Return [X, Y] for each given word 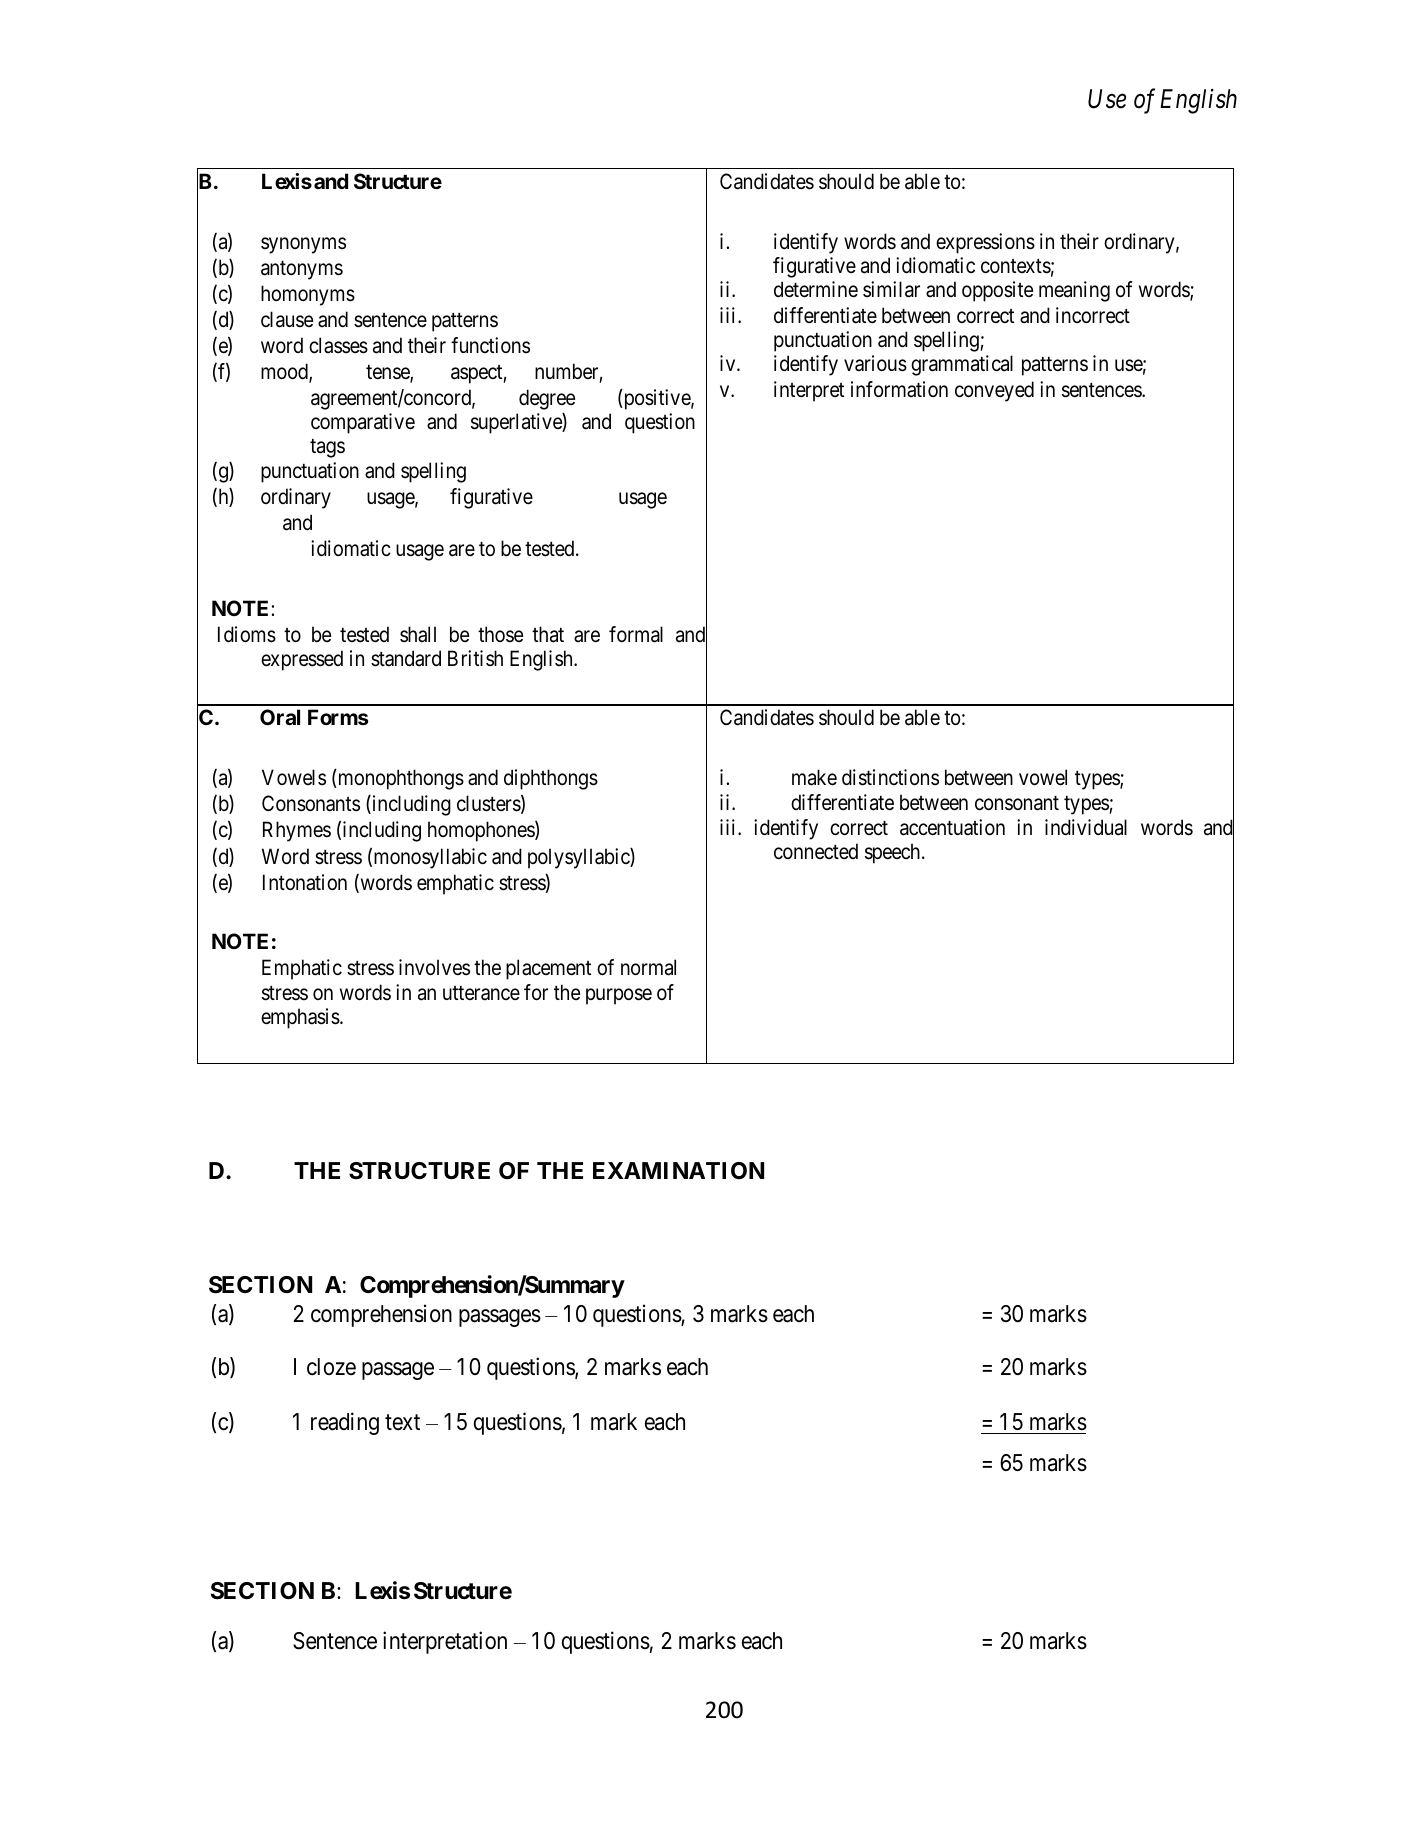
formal [636, 634]
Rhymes [297, 831]
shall [418, 634]
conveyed [994, 391]
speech [894, 853]
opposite [997, 291]
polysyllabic [579, 858]
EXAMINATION [678, 1170]
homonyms [308, 295]
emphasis [301, 1018]
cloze [331, 1367]
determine [816, 289]
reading [345, 1423]
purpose [619, 996]
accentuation [952, 827]
